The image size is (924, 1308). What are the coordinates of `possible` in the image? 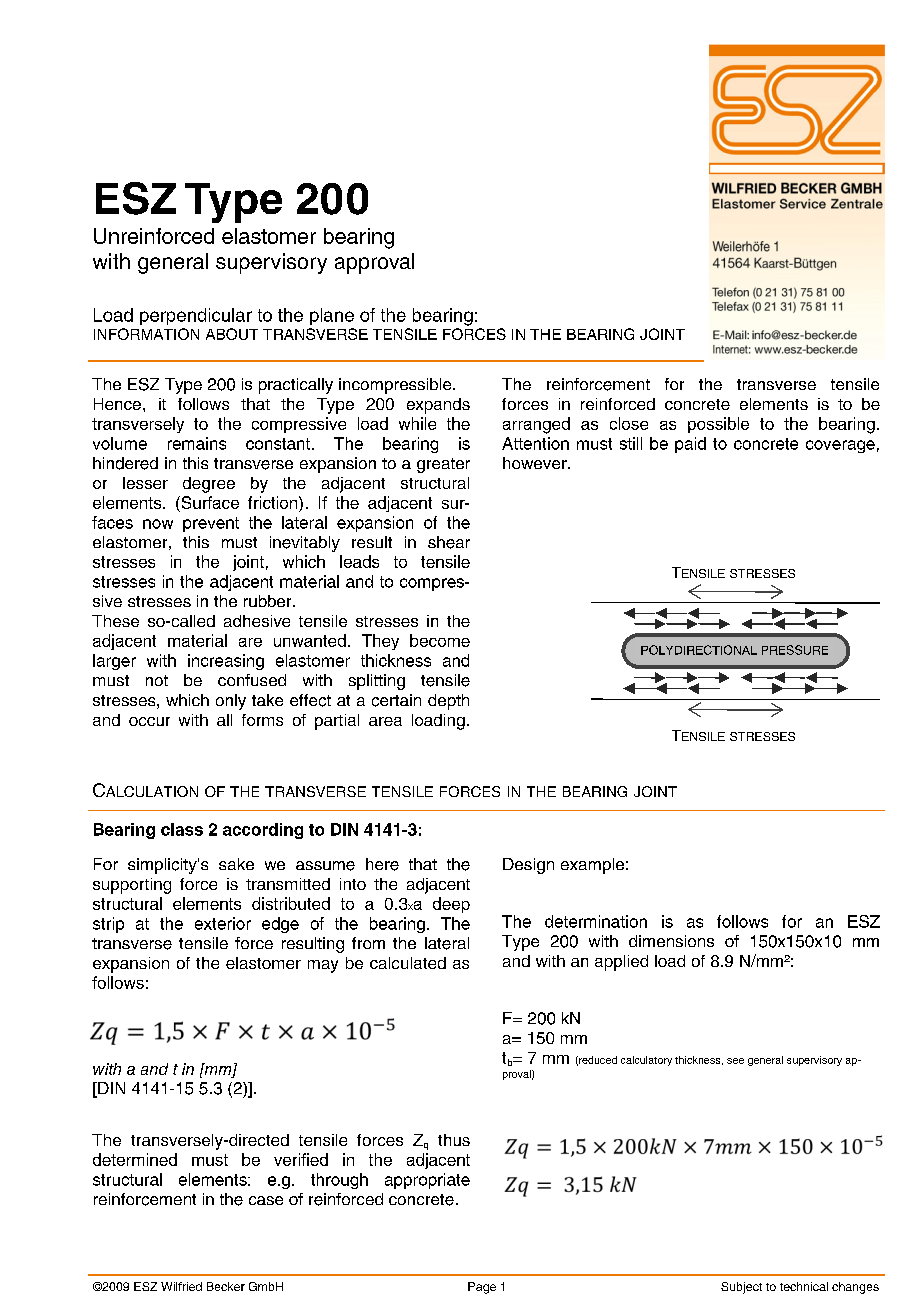 It's located at (718, 425).
